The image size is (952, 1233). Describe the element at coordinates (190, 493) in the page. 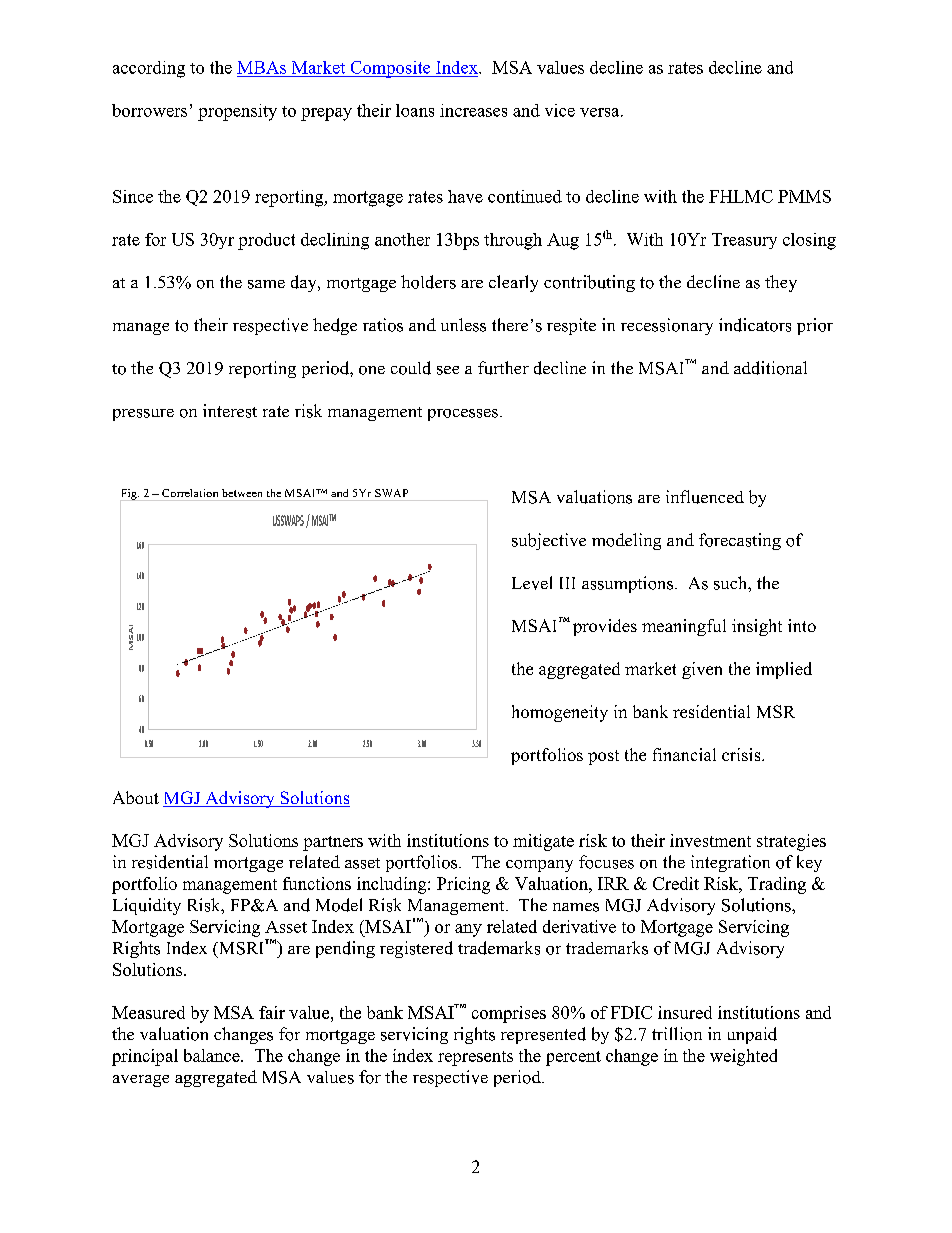

I see `Correlation` at that location.
